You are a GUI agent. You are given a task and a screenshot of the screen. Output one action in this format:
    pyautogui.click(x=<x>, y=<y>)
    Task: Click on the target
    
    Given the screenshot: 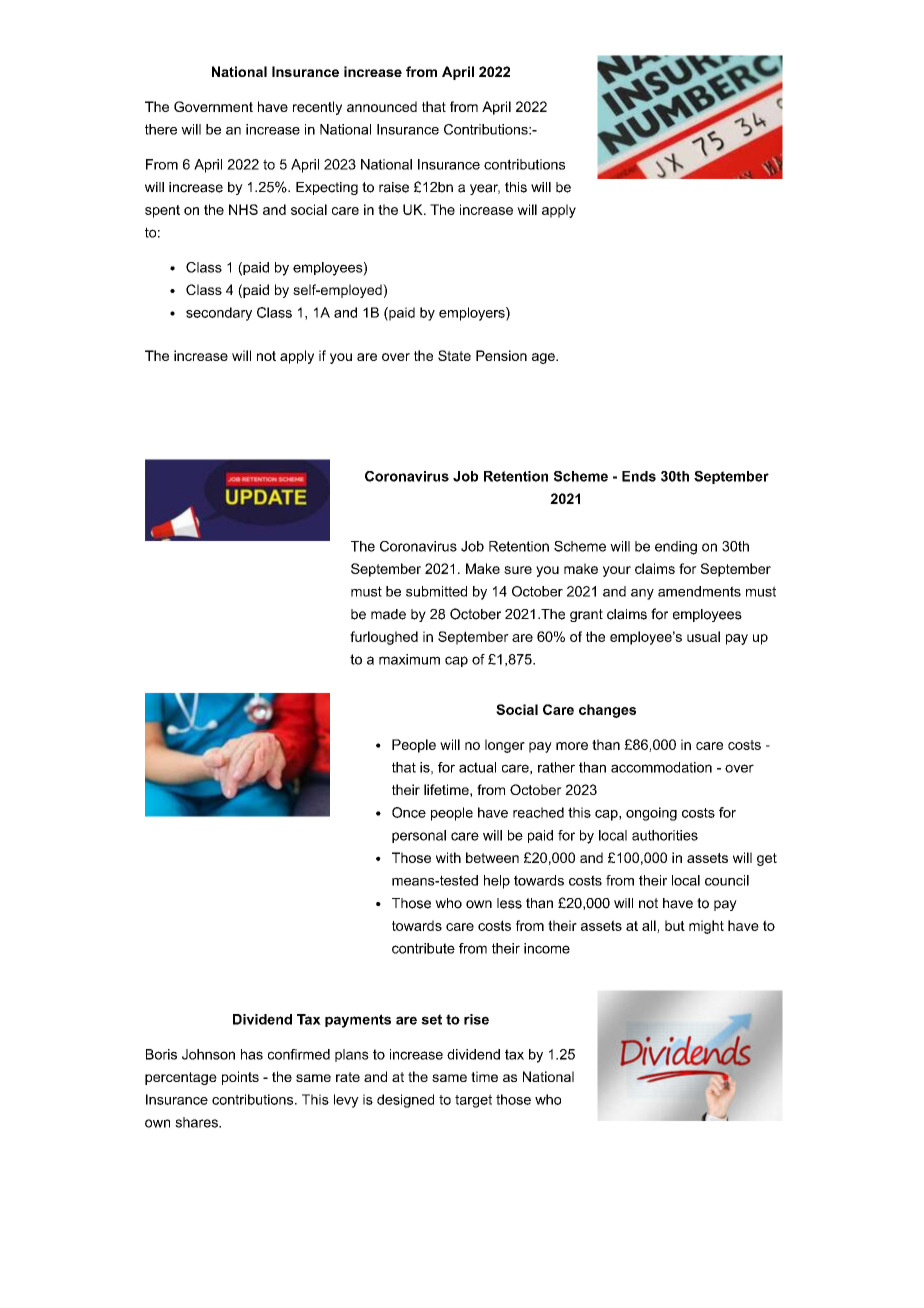 What is the action you would take?
    pyautogui.click(x=473, y=1101)
